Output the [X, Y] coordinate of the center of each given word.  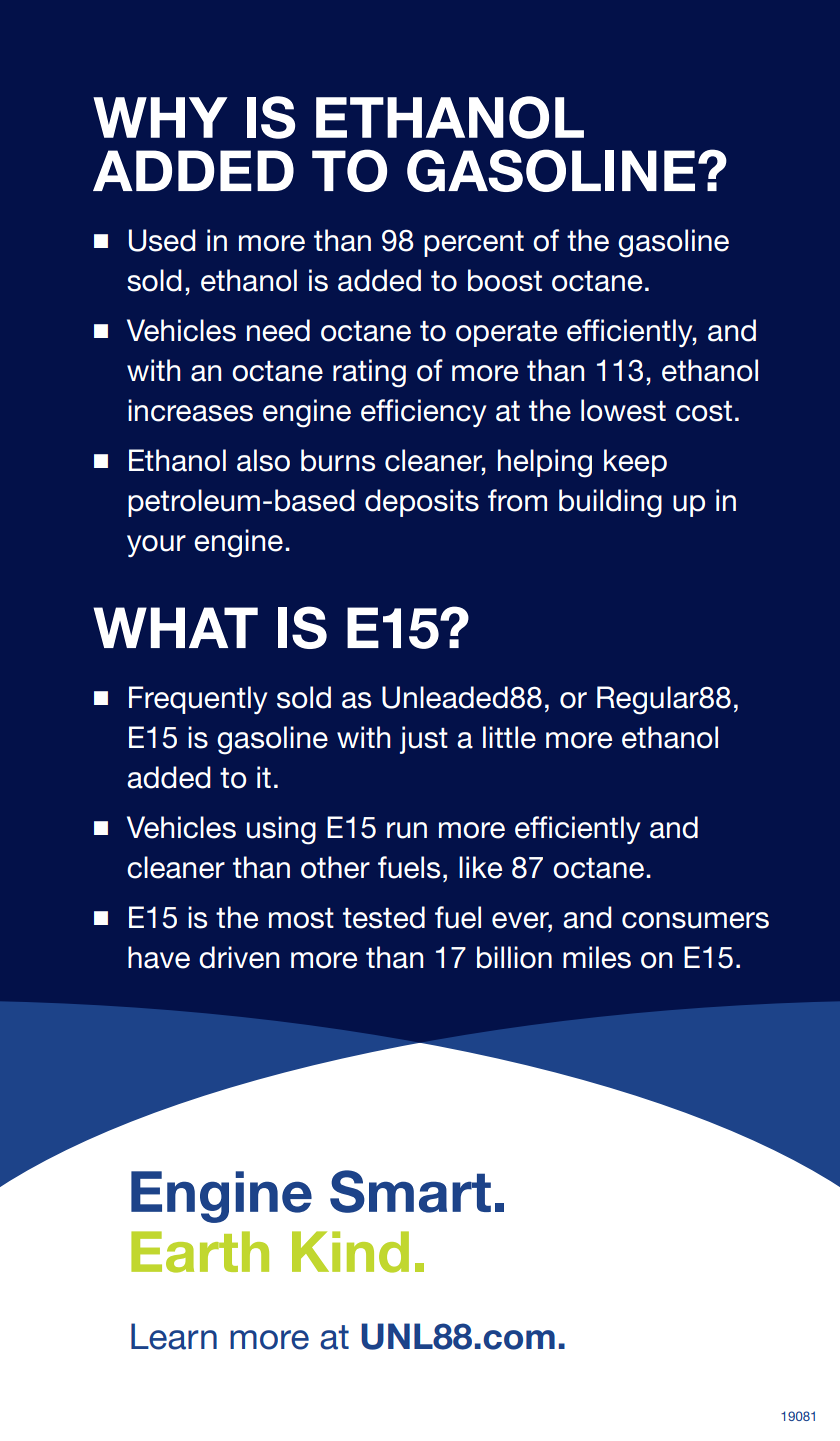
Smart [410, 1191]
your [156, 546]
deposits [422, 503]
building [610, 503]
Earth [200, 1252]
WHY [160, 117]
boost [505, 280]
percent [474, 244]
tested [384, 917]
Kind [350, 1252]
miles [597, 957]
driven [239, 957]
